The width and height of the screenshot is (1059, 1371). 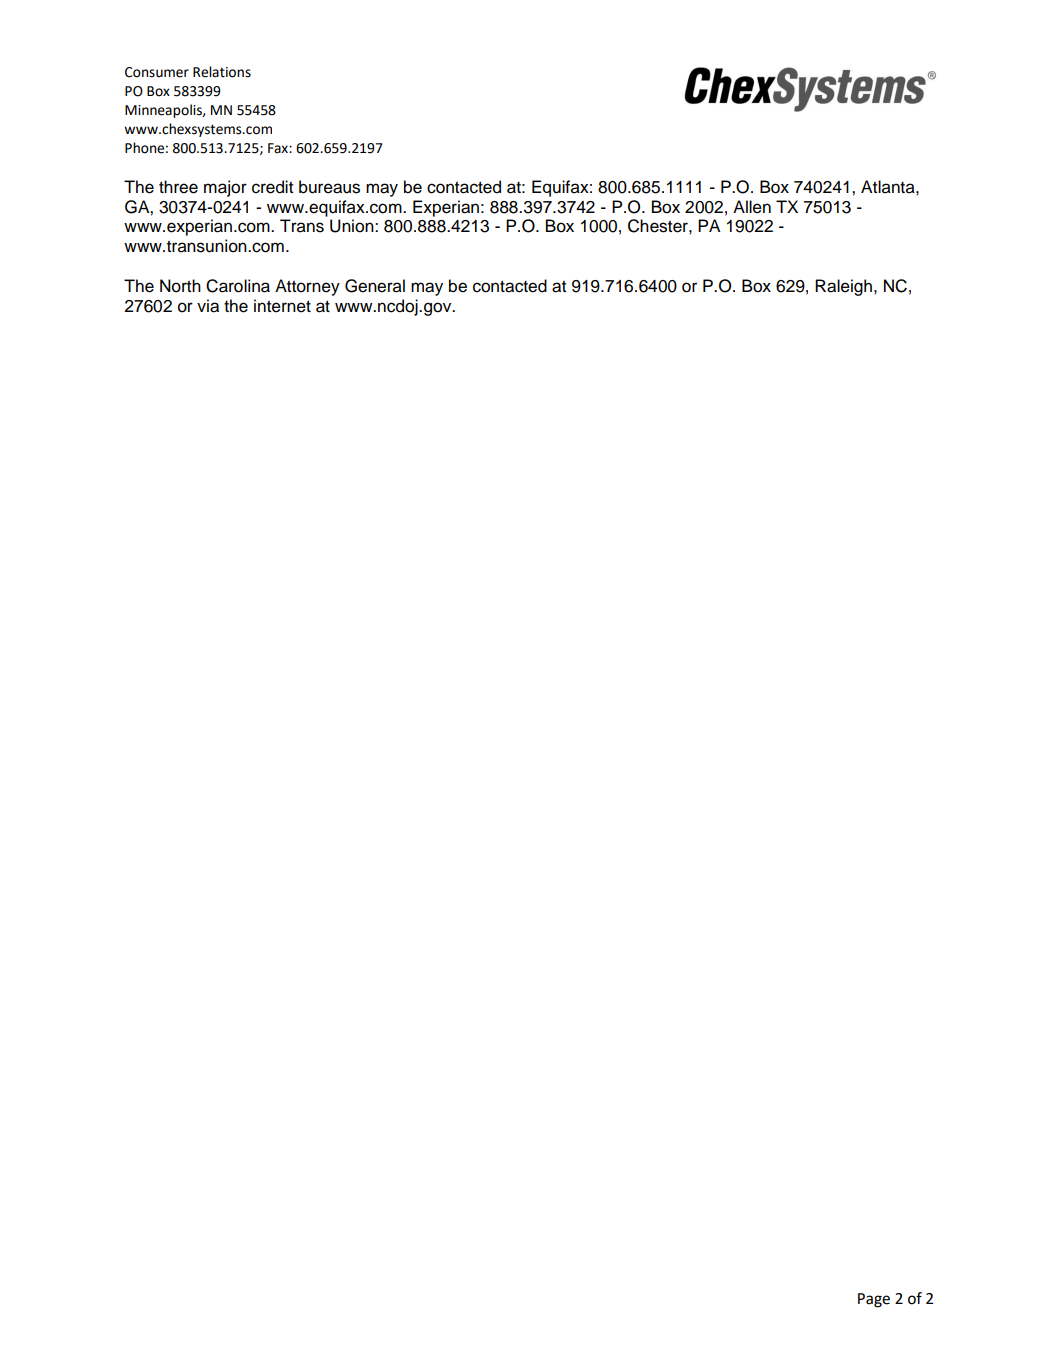 I want to click on Carolina, so click(x=238, y=286).
